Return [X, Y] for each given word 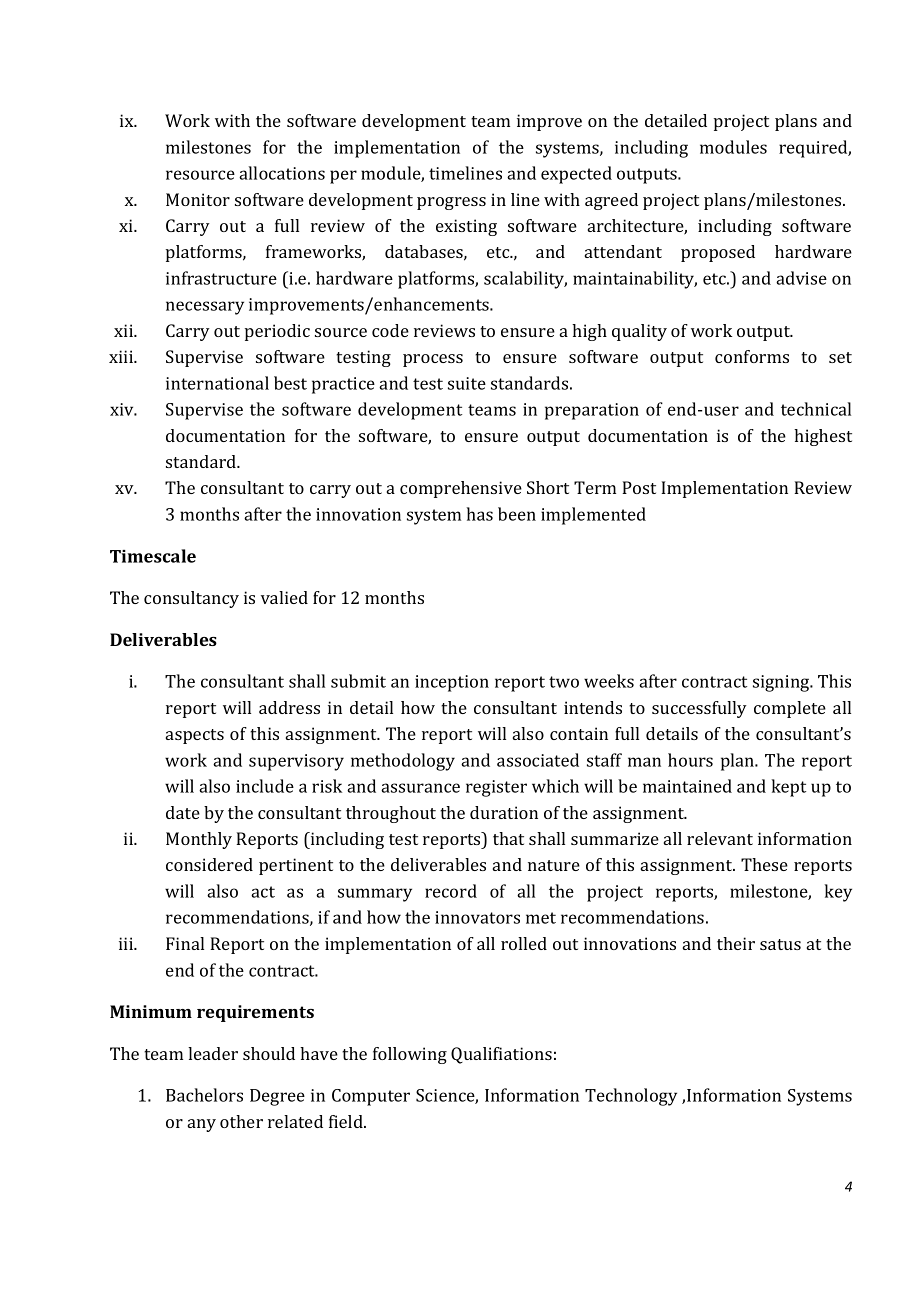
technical [816, 409]
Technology [631, 1097]
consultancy [191, 599]
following [410, 1055]
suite [467, 383]
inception [452, 683]
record [451, 891]
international [217, 383]
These [764, 864]
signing [782, 683]
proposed [718, 253]
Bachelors [204, 1095]
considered [209, 864]
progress [451, 203]
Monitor [198, 199]
